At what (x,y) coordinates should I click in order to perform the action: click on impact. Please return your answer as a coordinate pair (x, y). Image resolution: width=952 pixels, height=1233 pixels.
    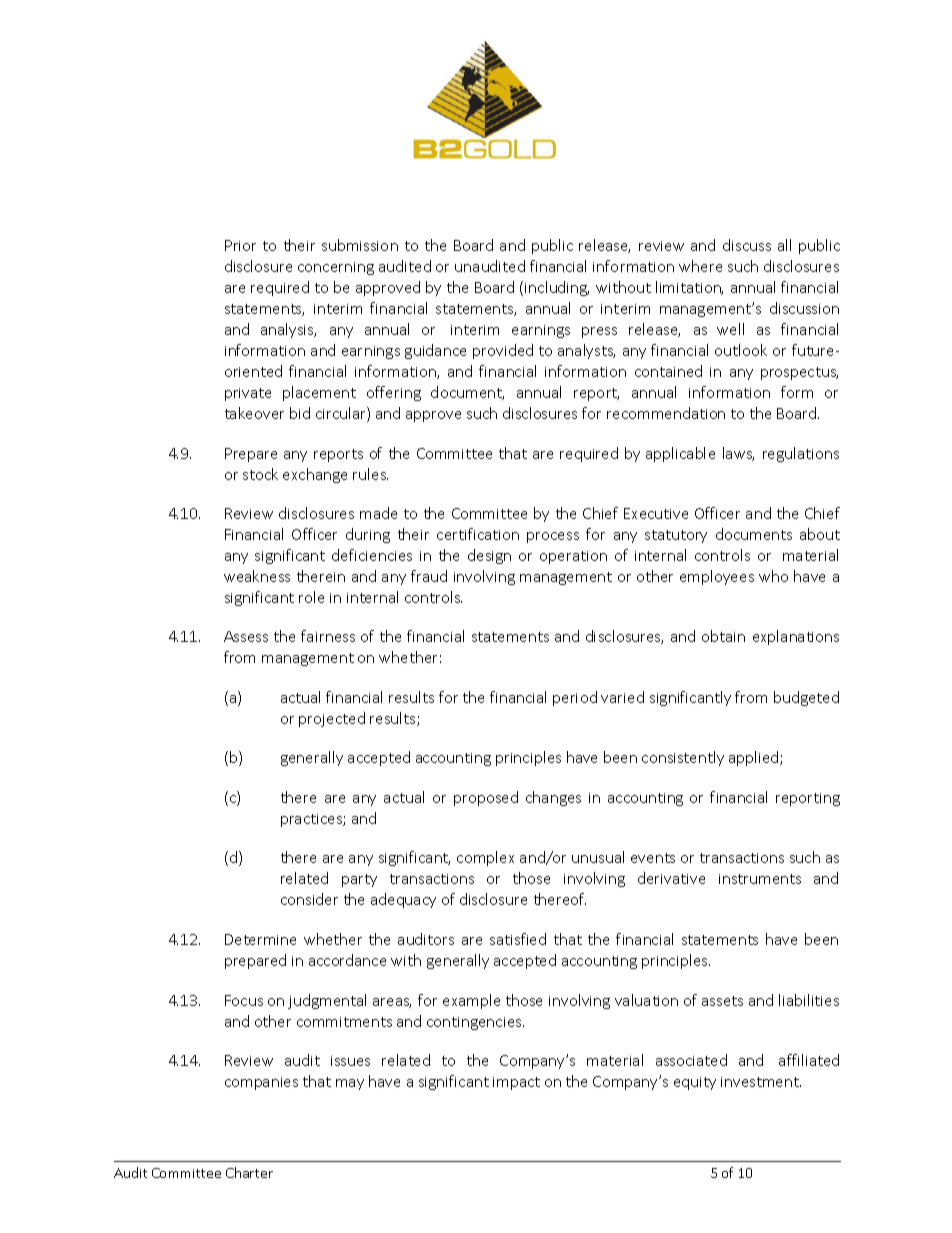
    Looking at the image, I should click on (516, 1083).
